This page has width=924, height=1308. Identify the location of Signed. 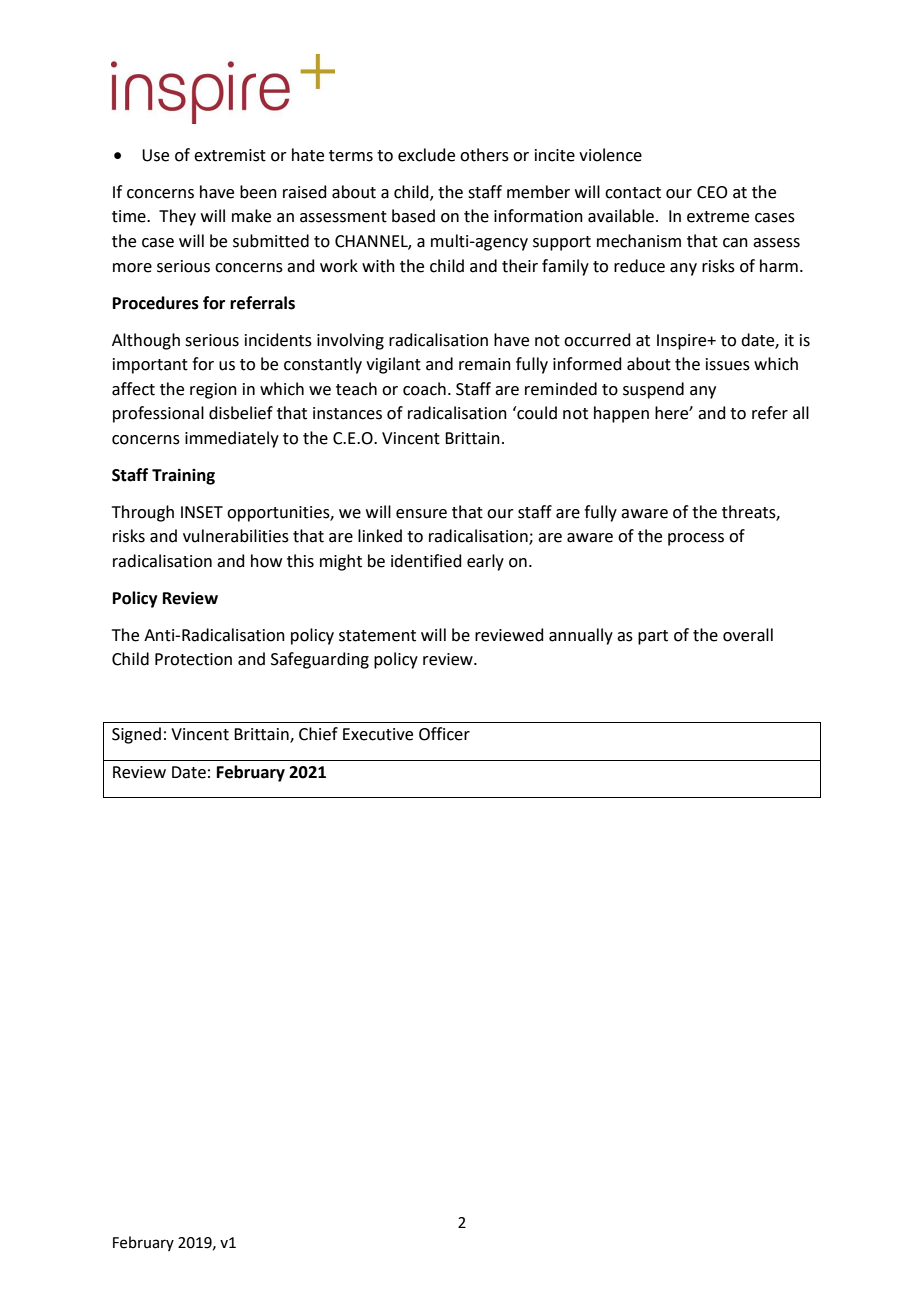
(136, 735).
